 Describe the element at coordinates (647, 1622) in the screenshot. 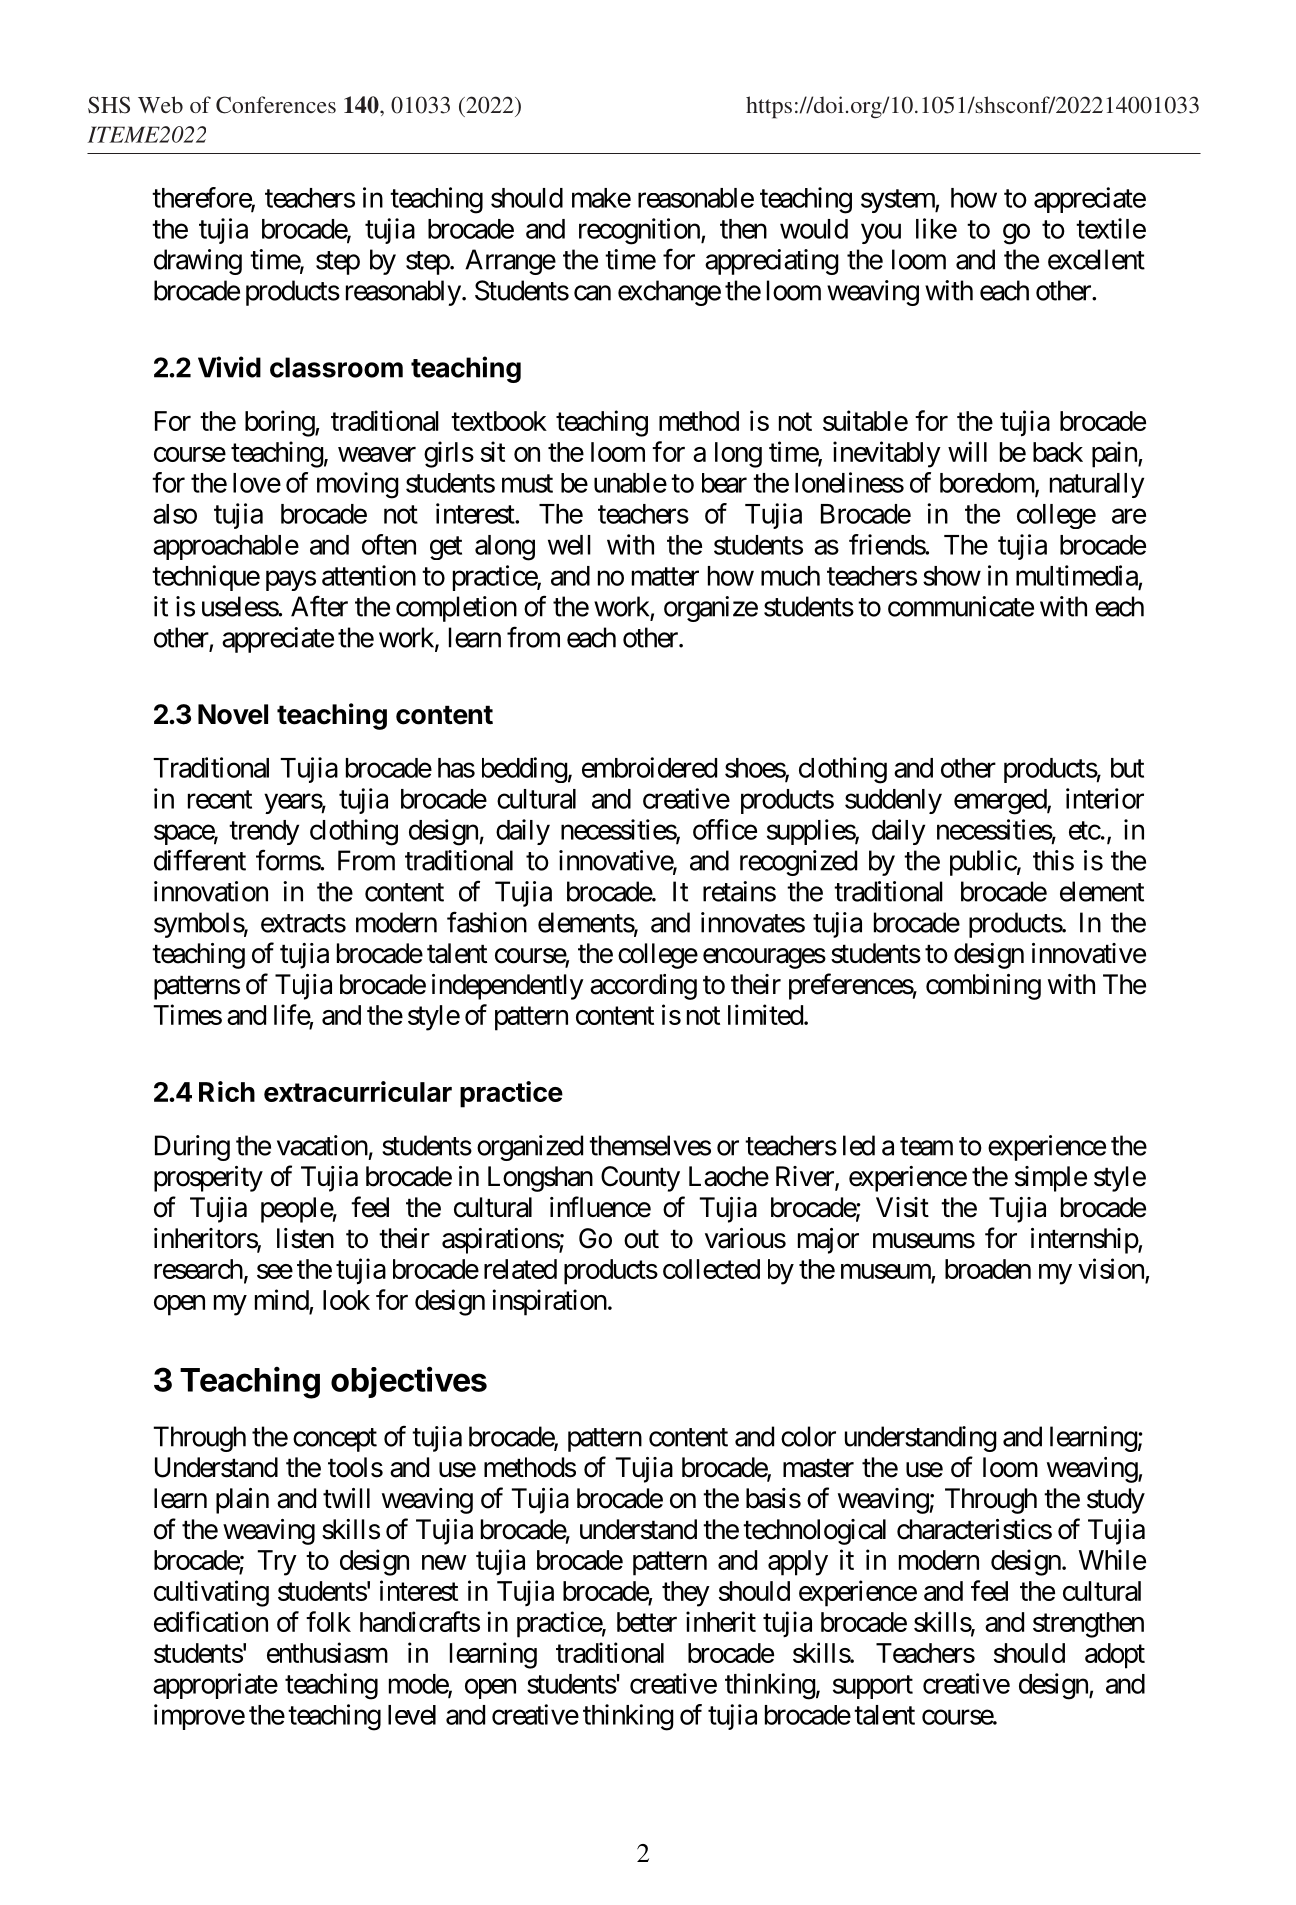

I see `better` at that location.
